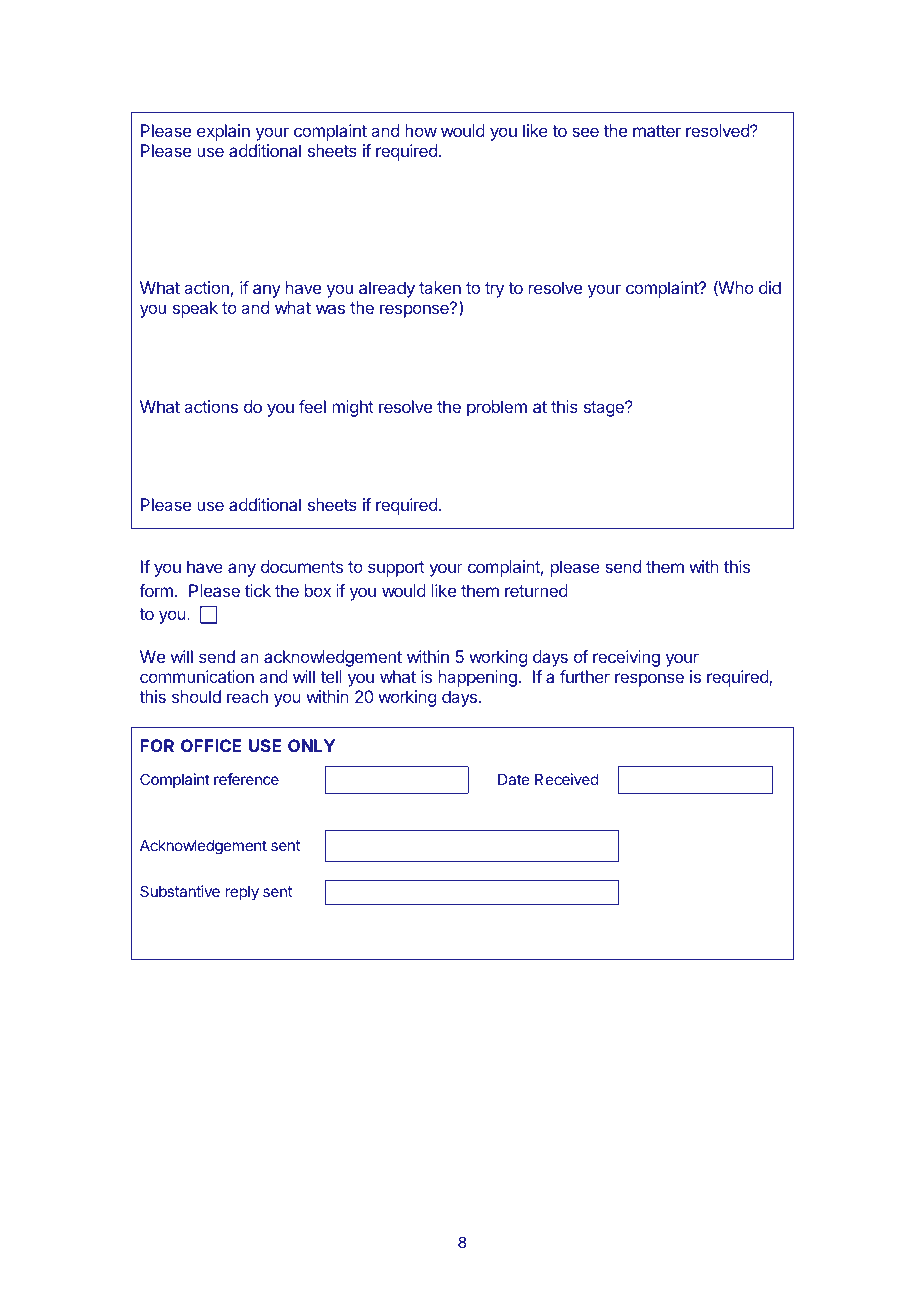 This document has width=924, height=1308. What do you see at coordinates (242, 893) in the document?
I see `reply` at bounding box center [242, 893].
